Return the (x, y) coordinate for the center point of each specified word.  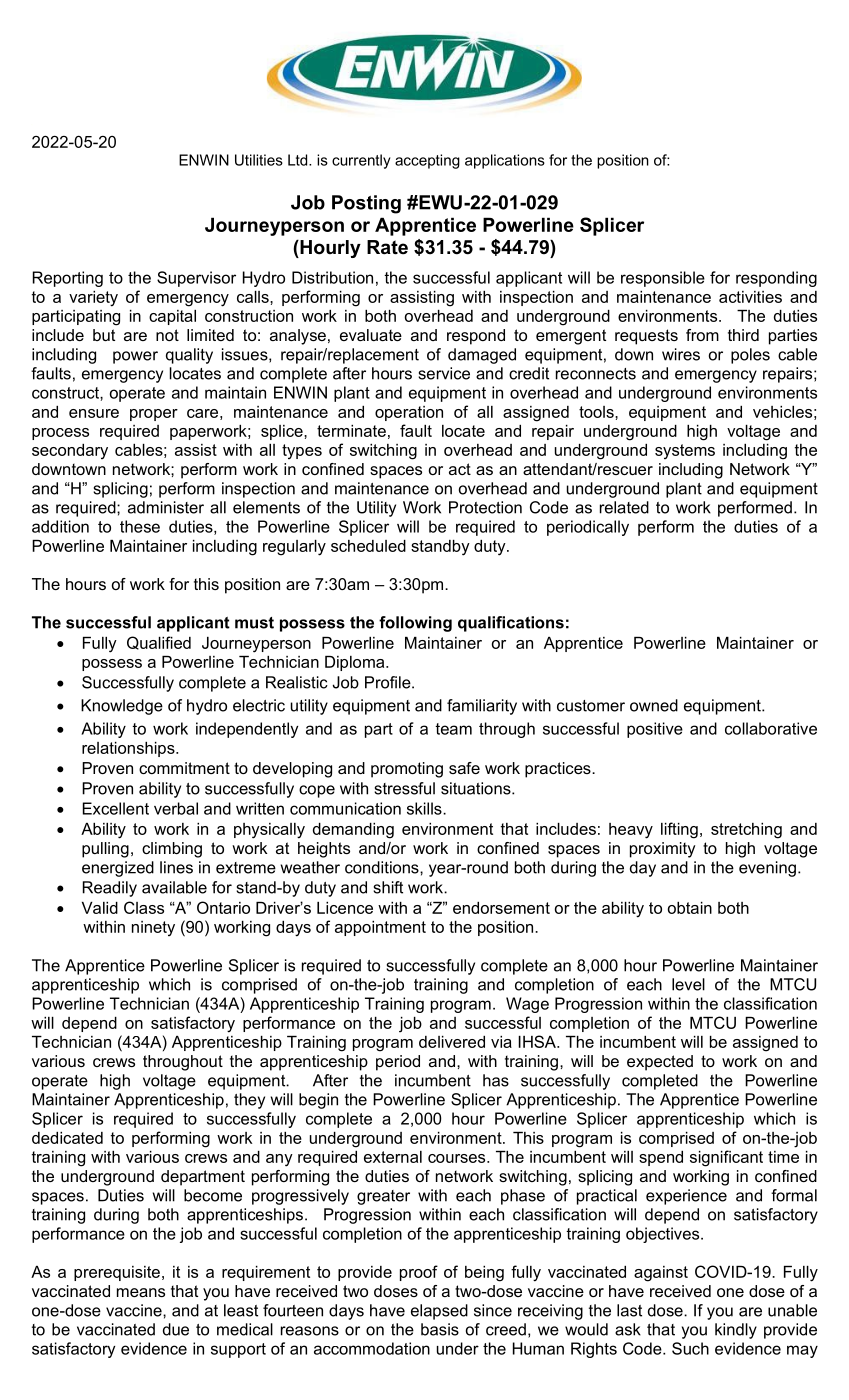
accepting (427, 161)
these (140, 526)
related (624, 507)
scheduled (368, 546)
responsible (663, 279)
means (141, 1292)
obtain (690, 908)
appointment (380, 928)
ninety (153, 928)
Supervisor (196, 279)
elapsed (439, 1312)
